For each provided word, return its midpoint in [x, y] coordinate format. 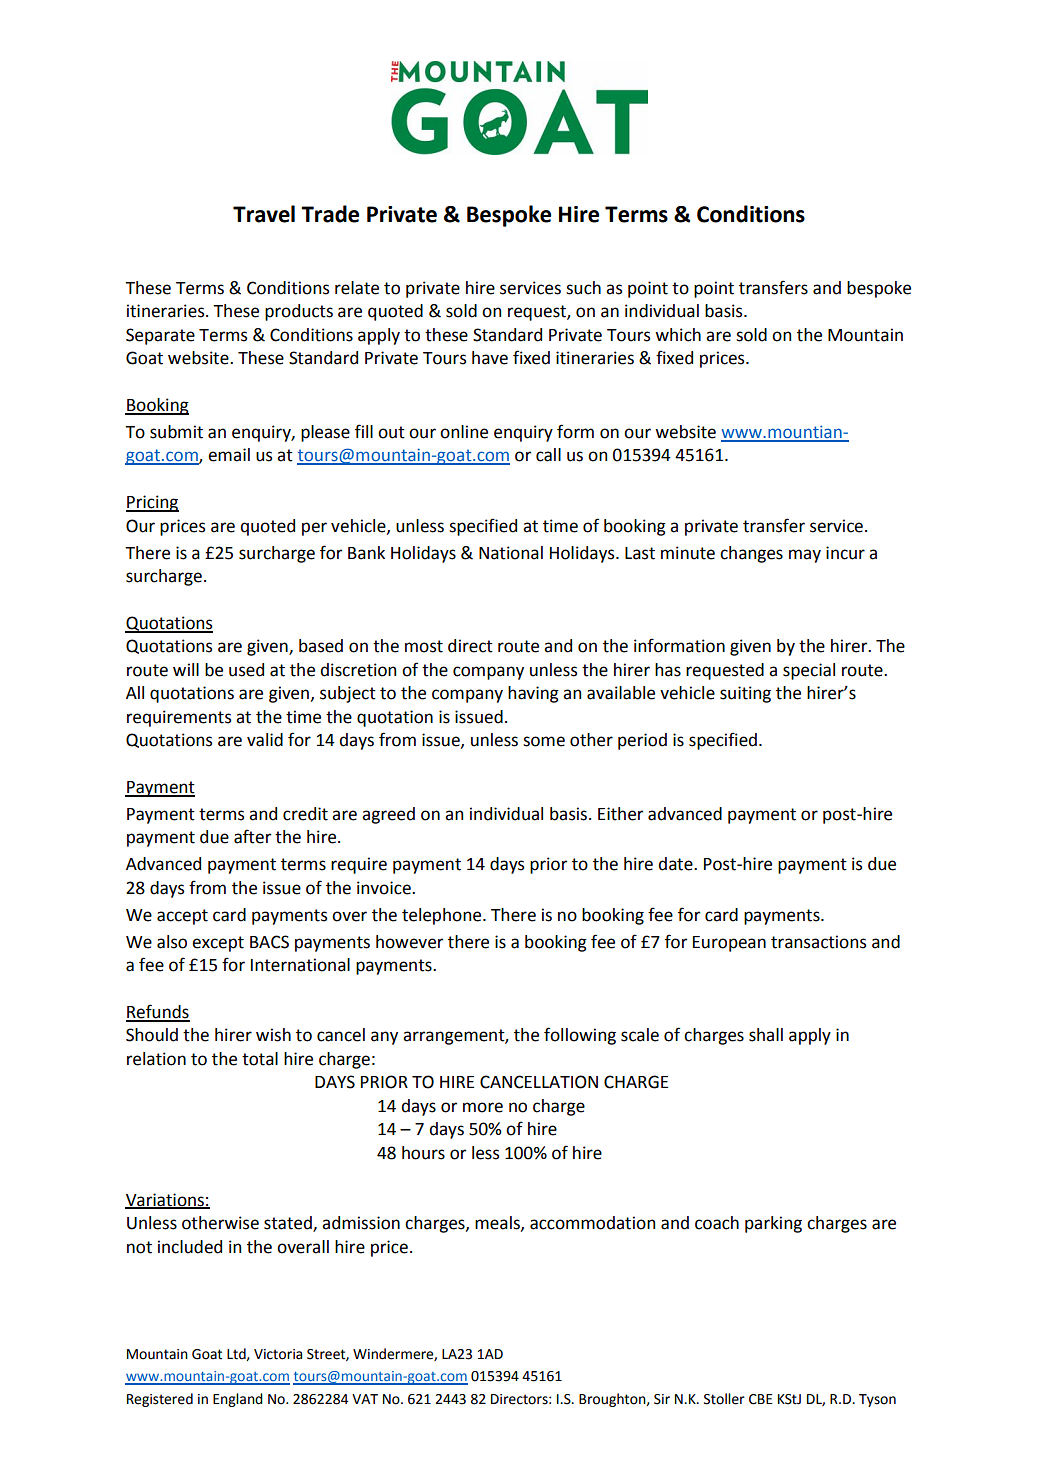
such [583, 288]
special [809, 671]
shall [766, 1035]
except [218, 944]
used [246, 670]
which [678, 335]
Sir [662, 1399]
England [238, 1400]
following [580, 1036]
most [424, 646]
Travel [264, 214]
